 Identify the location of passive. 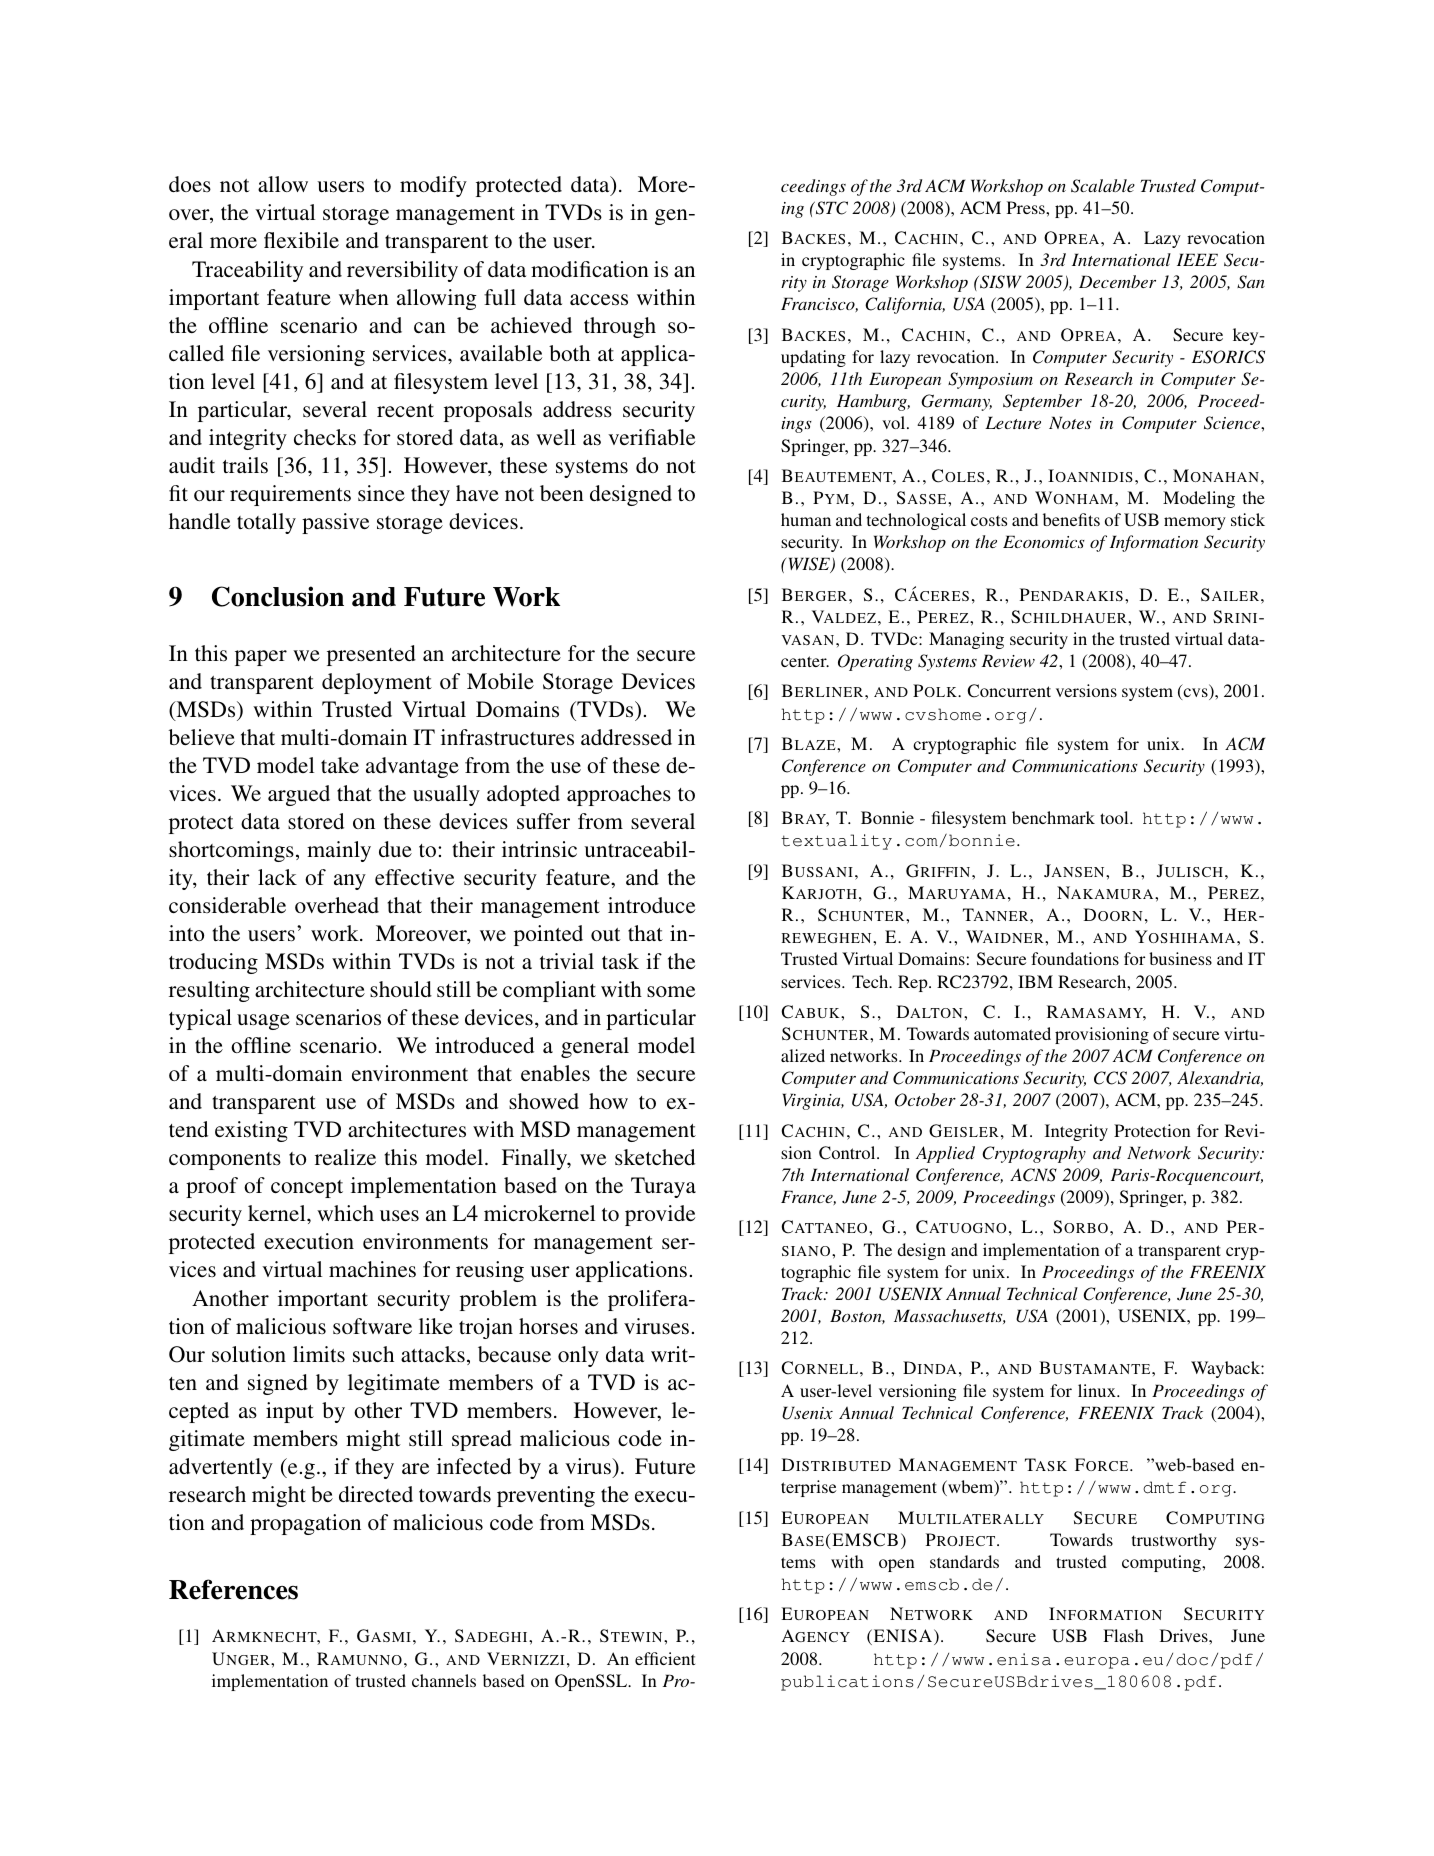
(335, 523).
